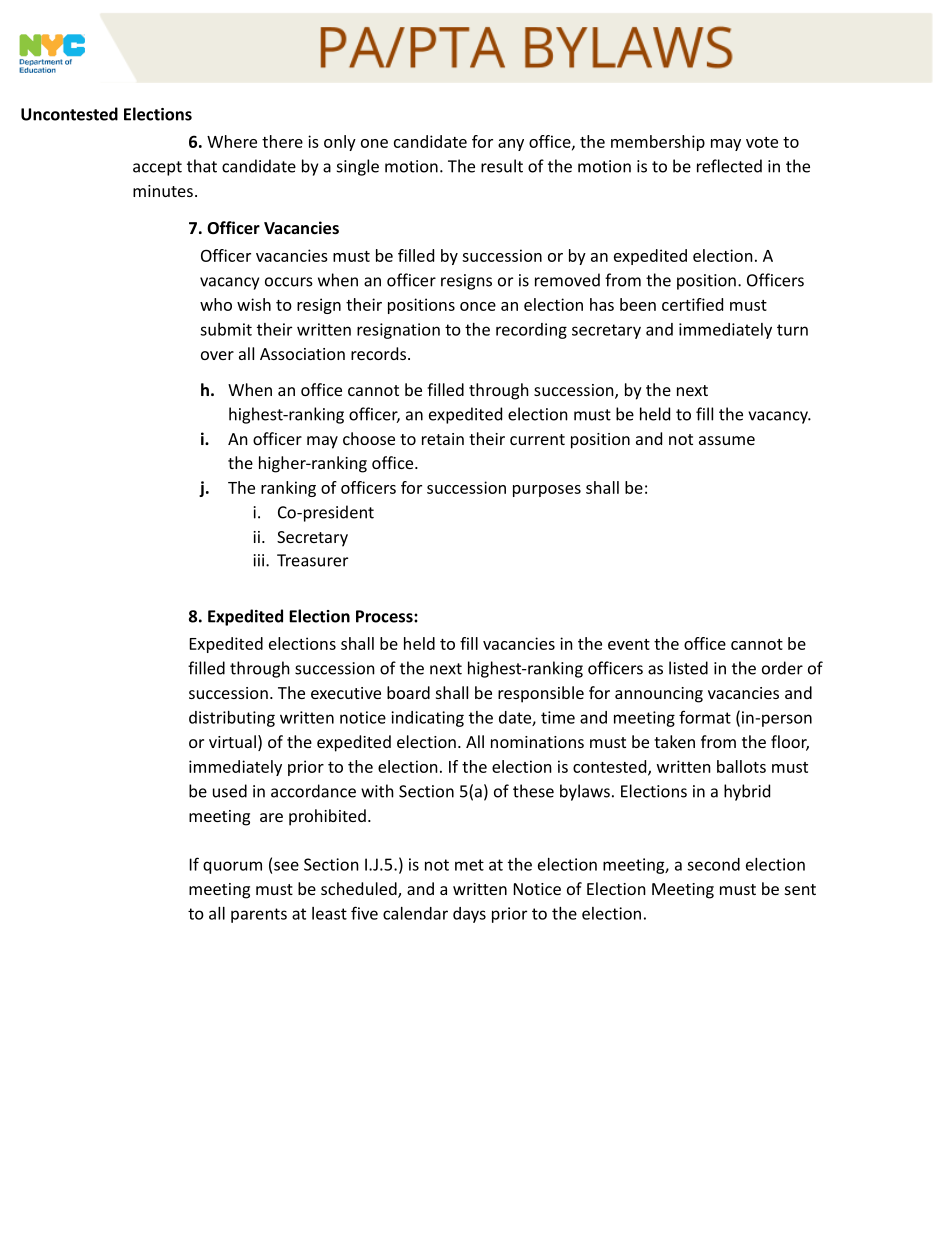 The image size is (952, 1233). What do you see at coordinates (502, 166) in the screenshot?
I see `result` at bounding box center [502, 166].
